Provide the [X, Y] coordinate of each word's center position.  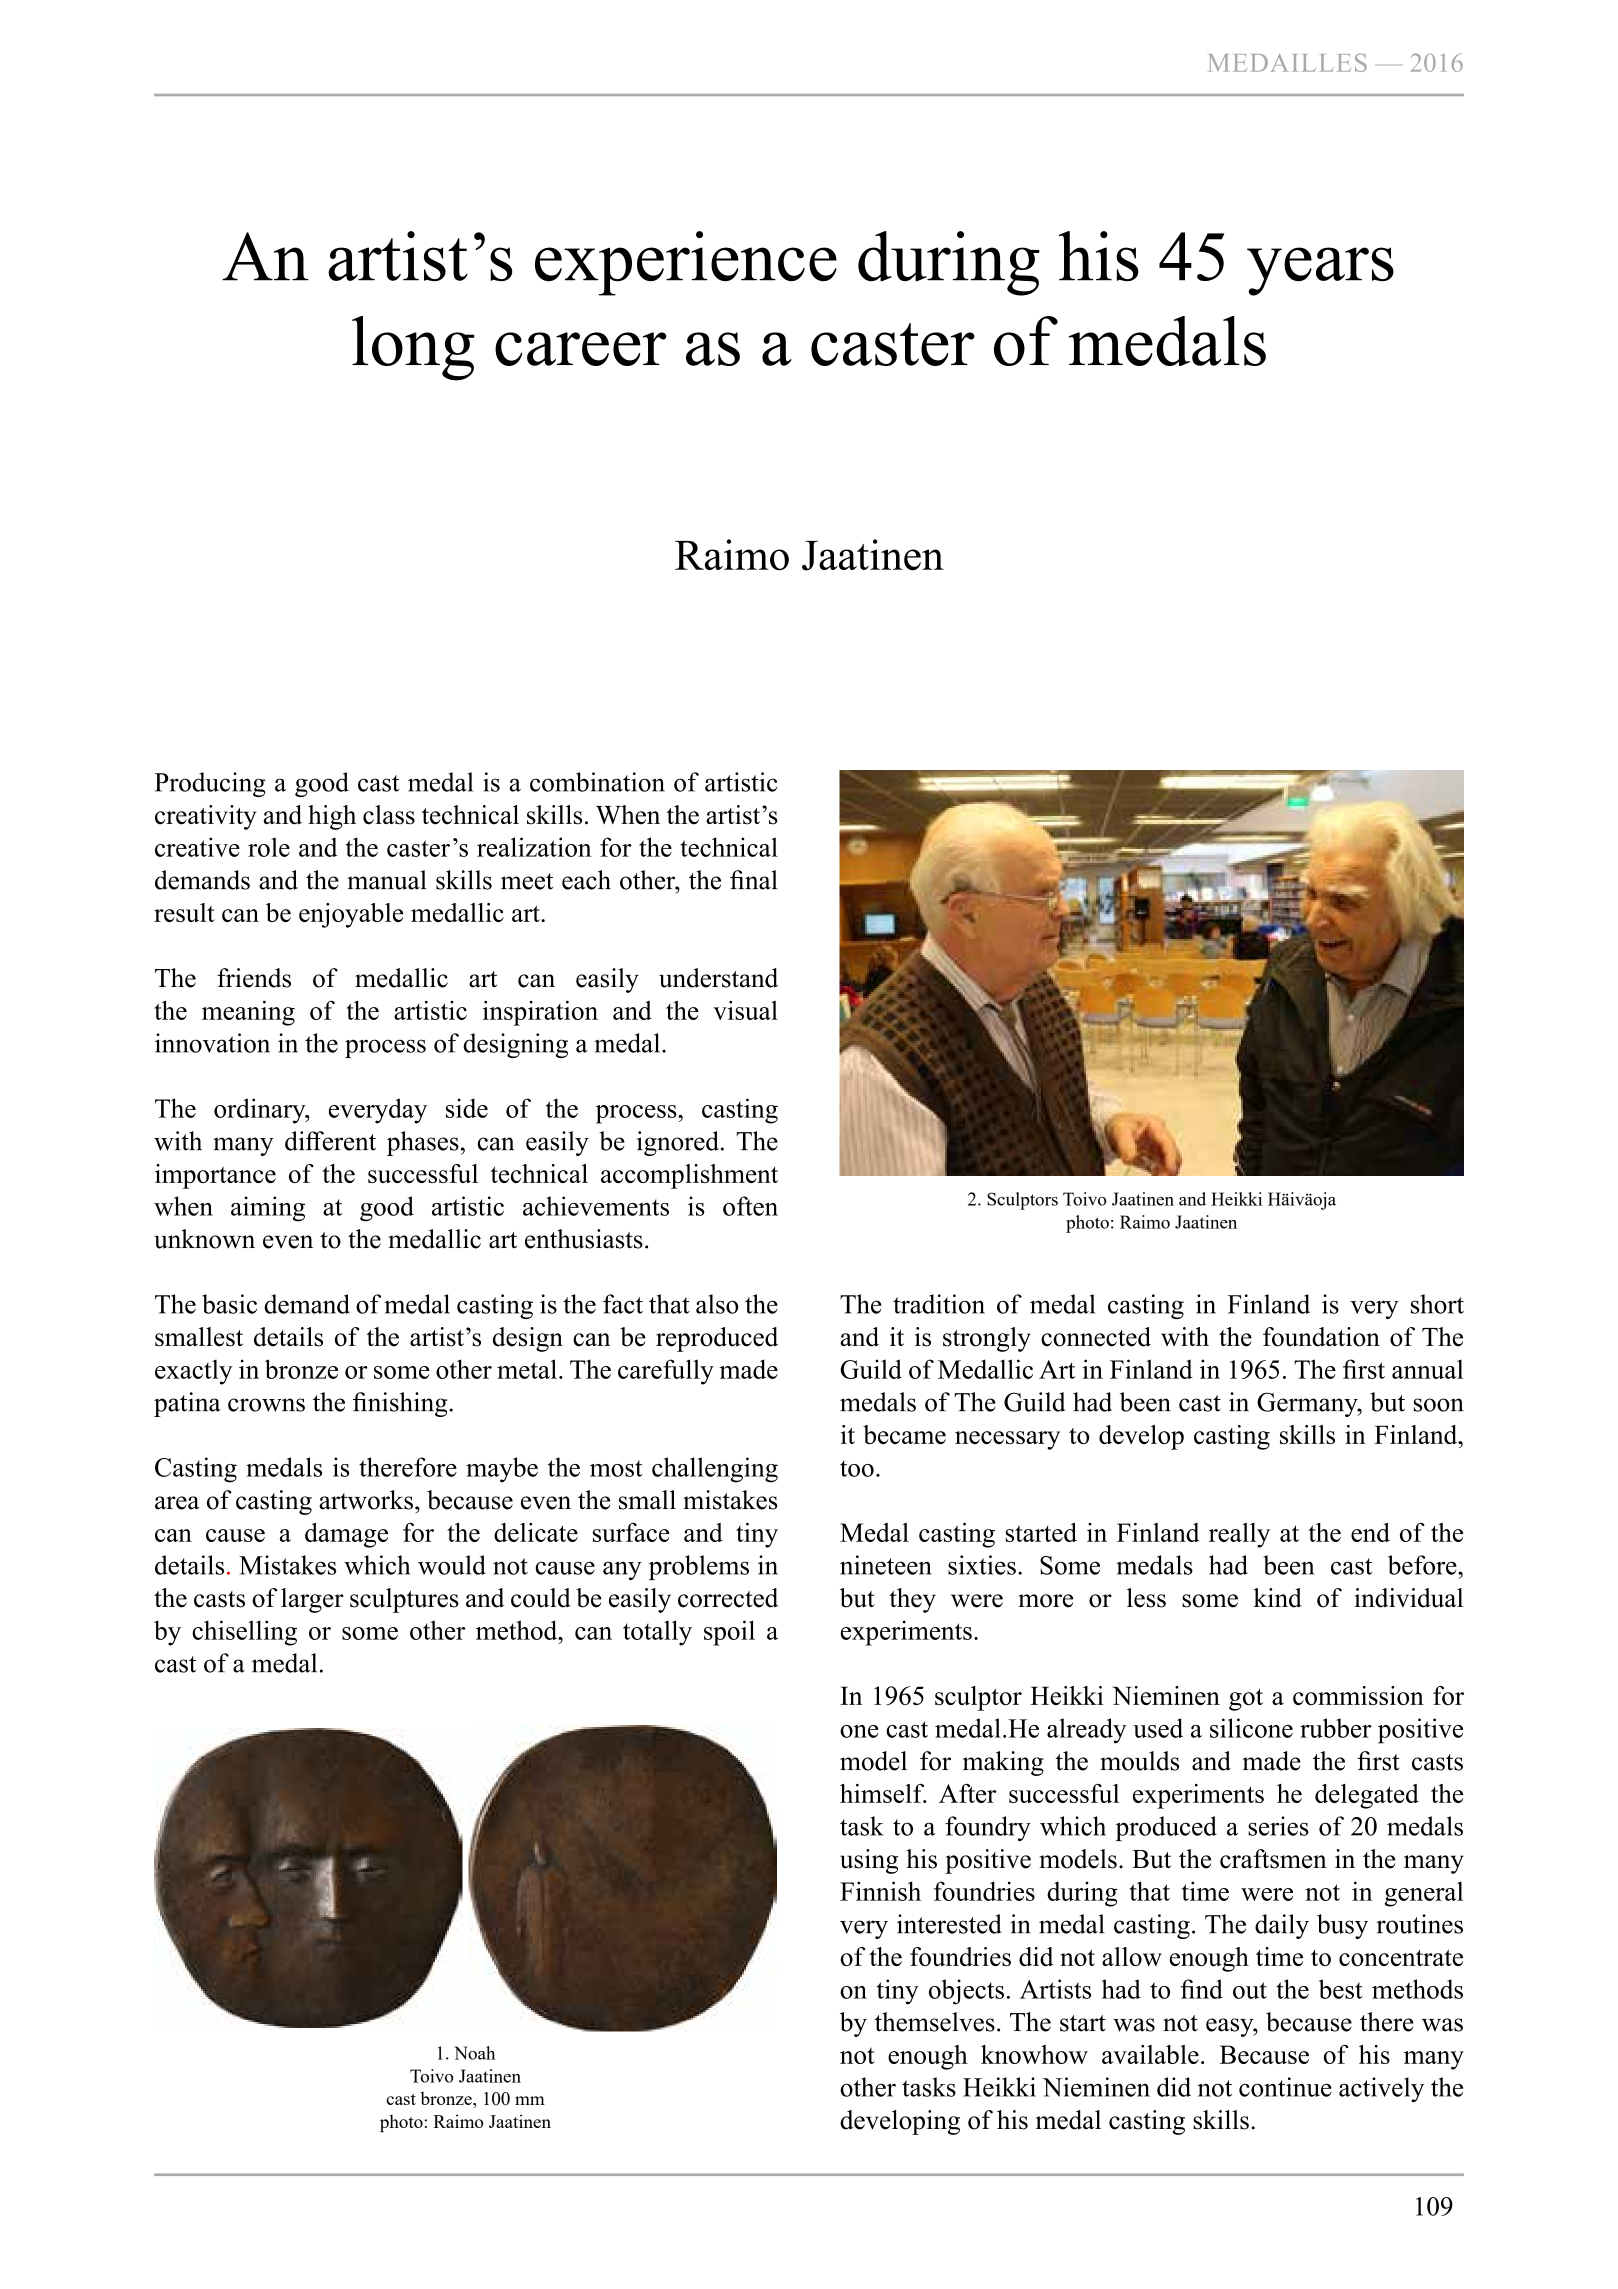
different [330, 1141]
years [1320, 271]
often [750, 1206]
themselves [935, 2022]
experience [686, 263]
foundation [1321, 1337]
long [413, 348]
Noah [474, 2053]
